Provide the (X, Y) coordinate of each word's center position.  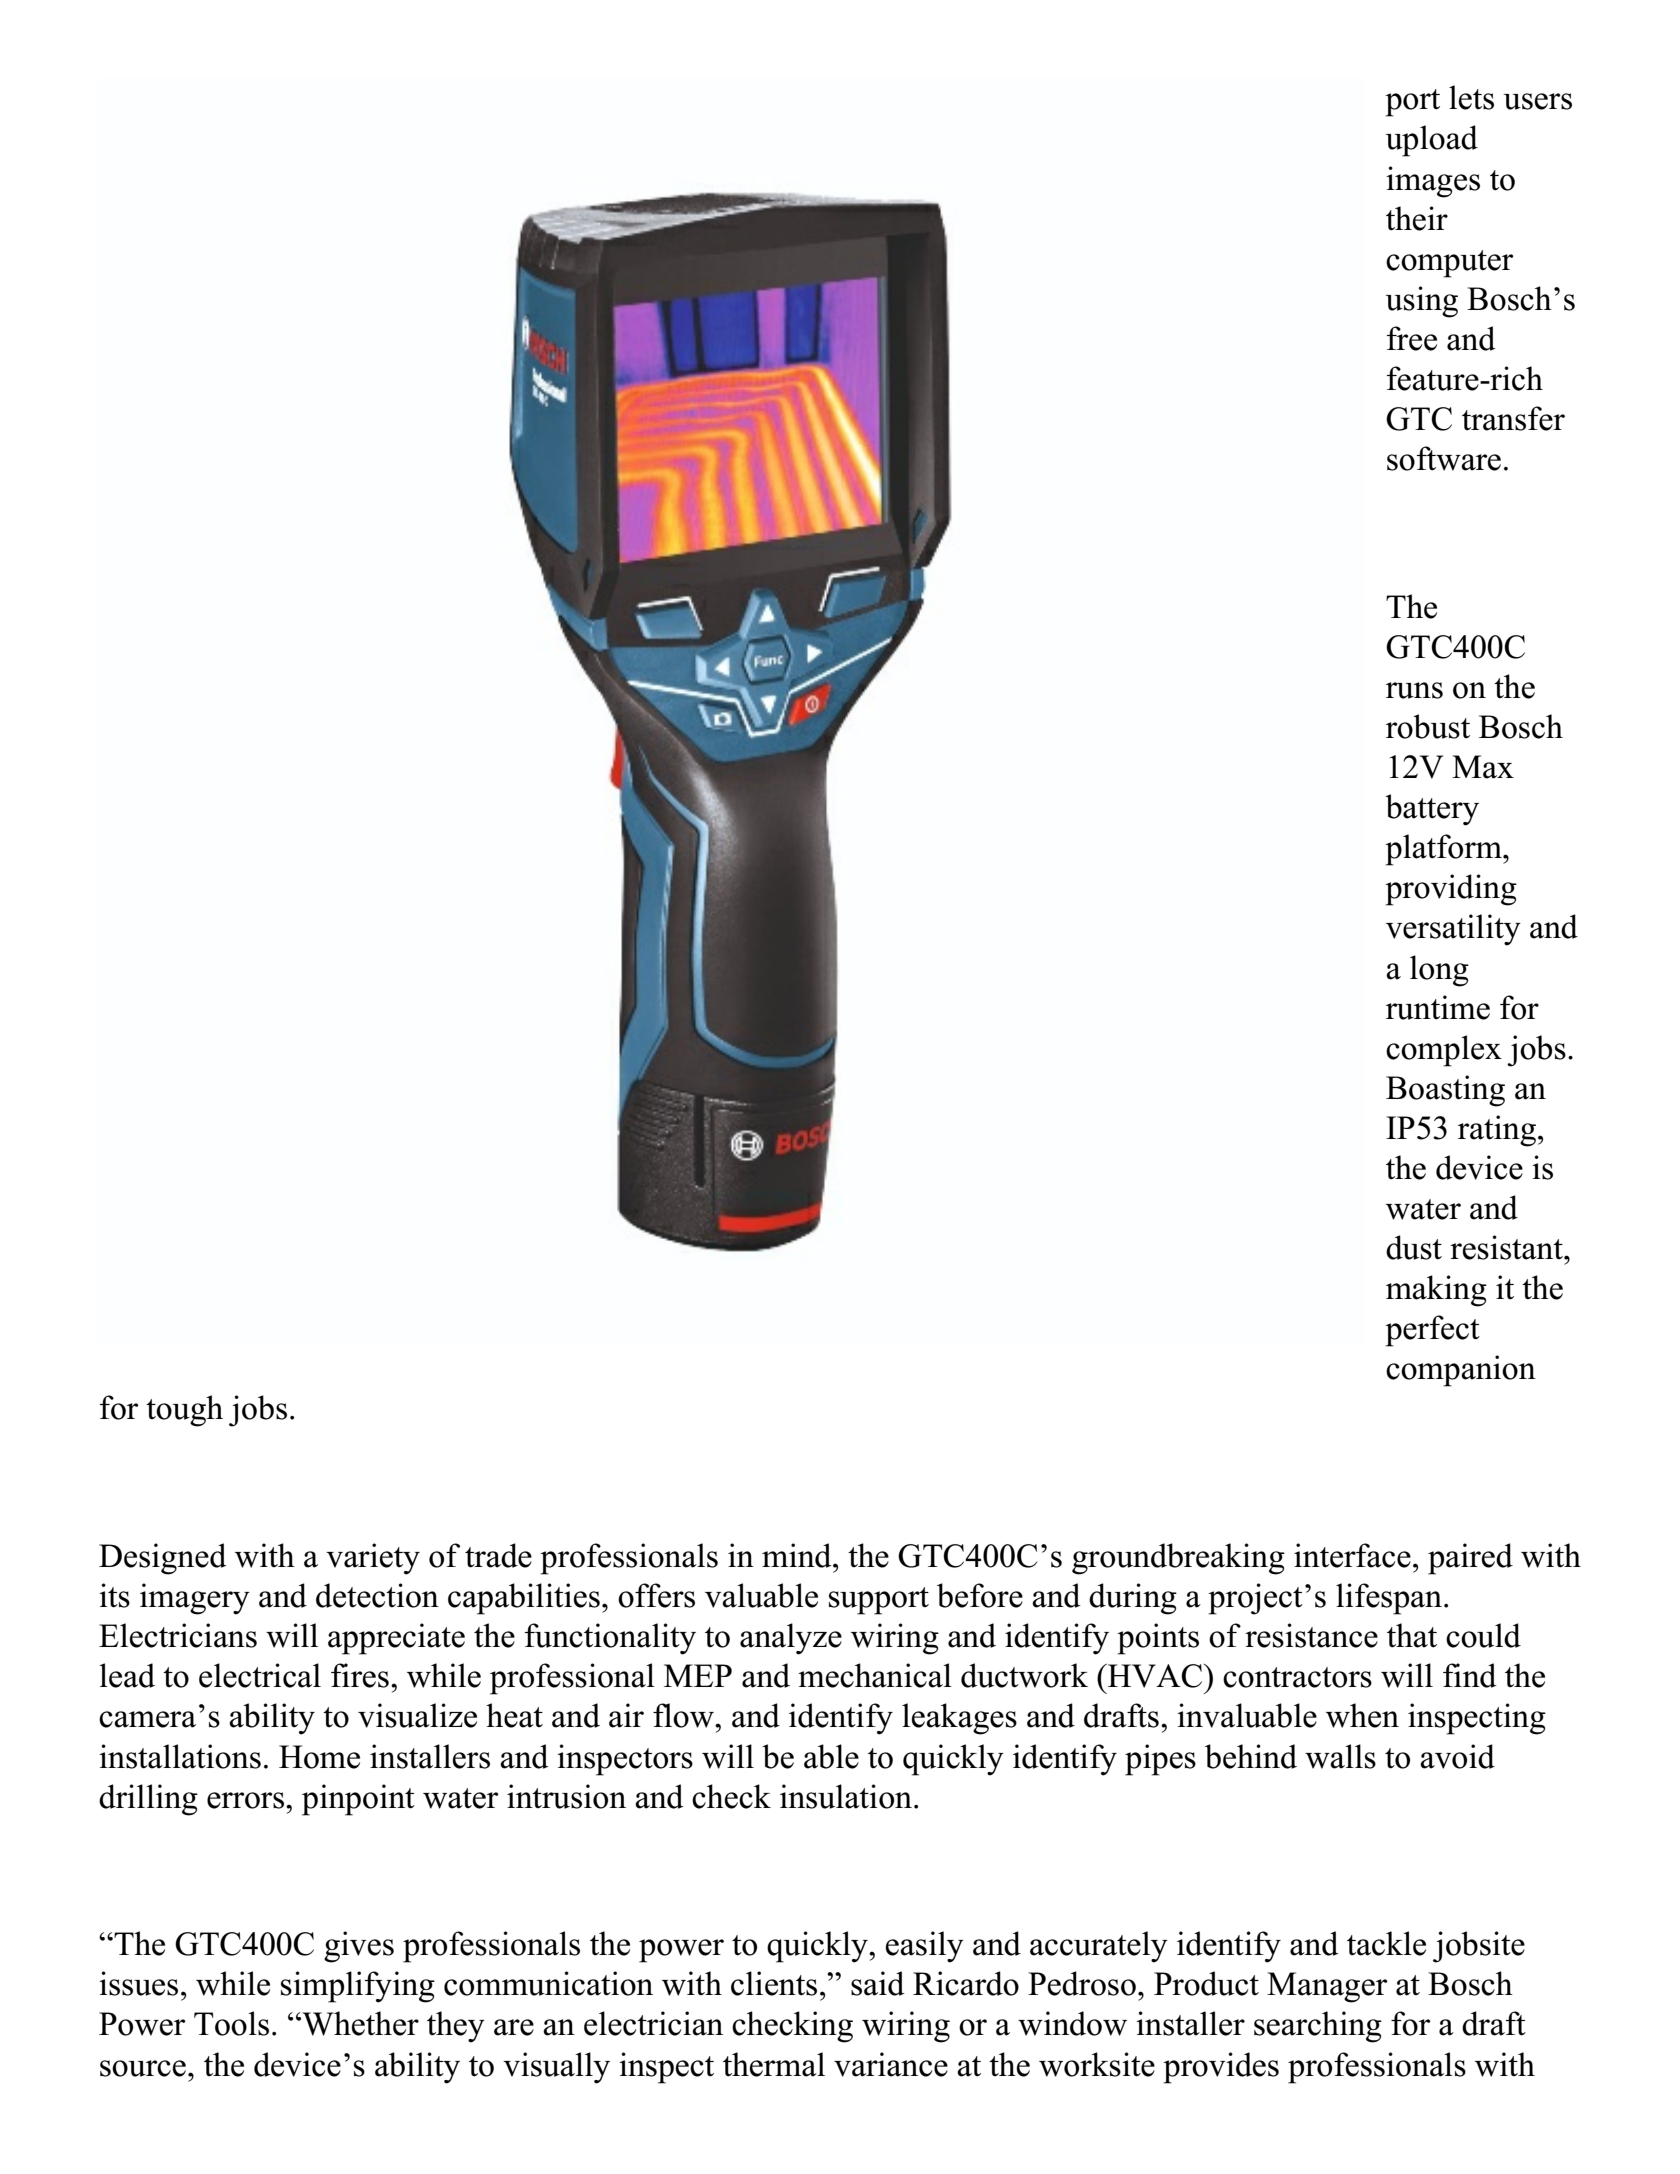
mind (798, 1555)
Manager (1327, 1987)
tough (184, 1411)
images (1433, 182)
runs (1414, 690)
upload (1431, 141)
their (1417, 218)
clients (774, 1983)
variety (373, 1559)
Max (1483, 767)
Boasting (1445, 1091)
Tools (231, 2023)
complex (1444, 1051)
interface (1352, 1555)
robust (1428, 726)
